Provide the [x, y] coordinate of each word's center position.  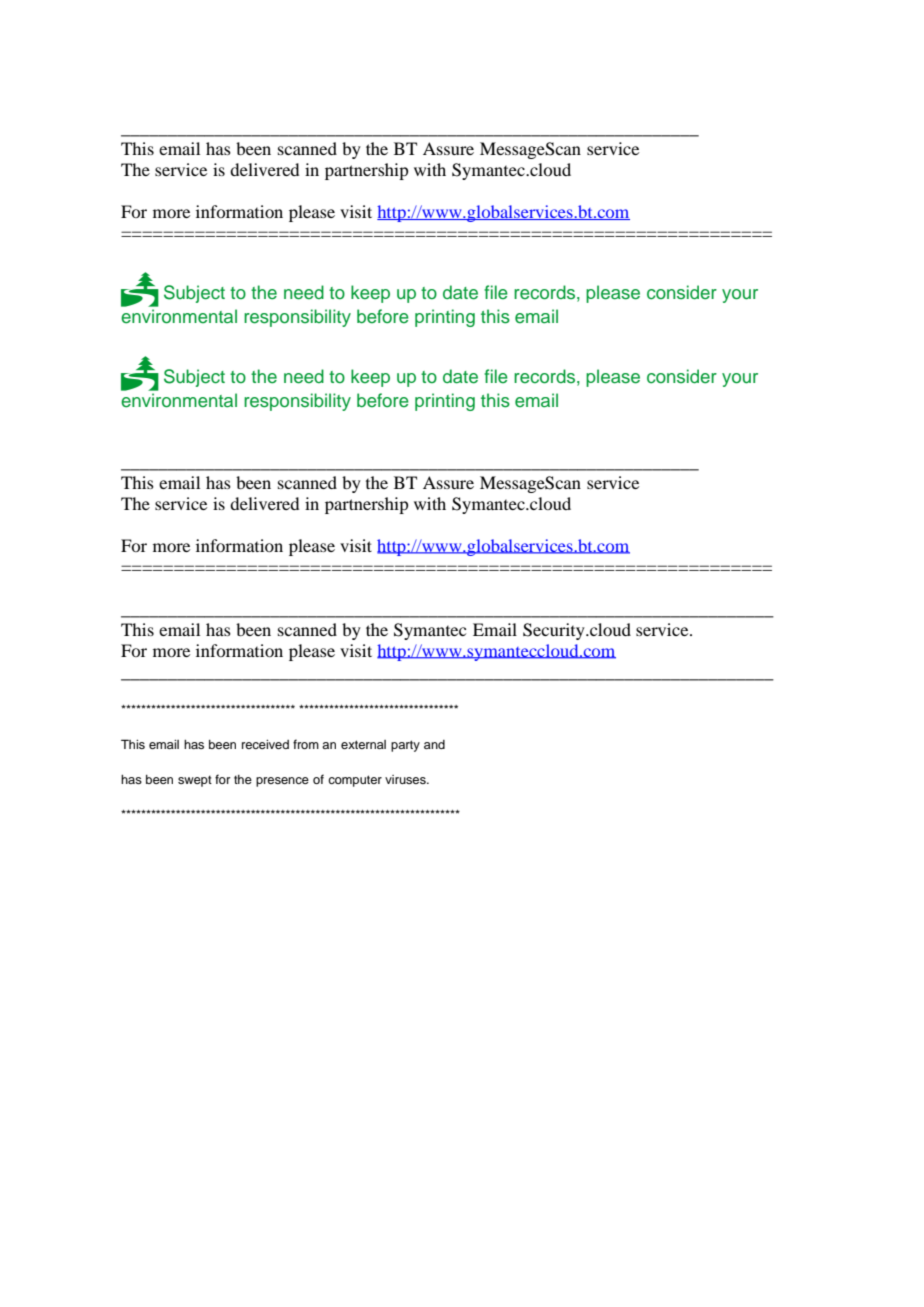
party [405, 746]
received [265, 744]
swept [195, 781]
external [363, 744]
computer [355, 781]
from [306, 744]
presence [282, 782]
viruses [406, 779]
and [434, 744]
